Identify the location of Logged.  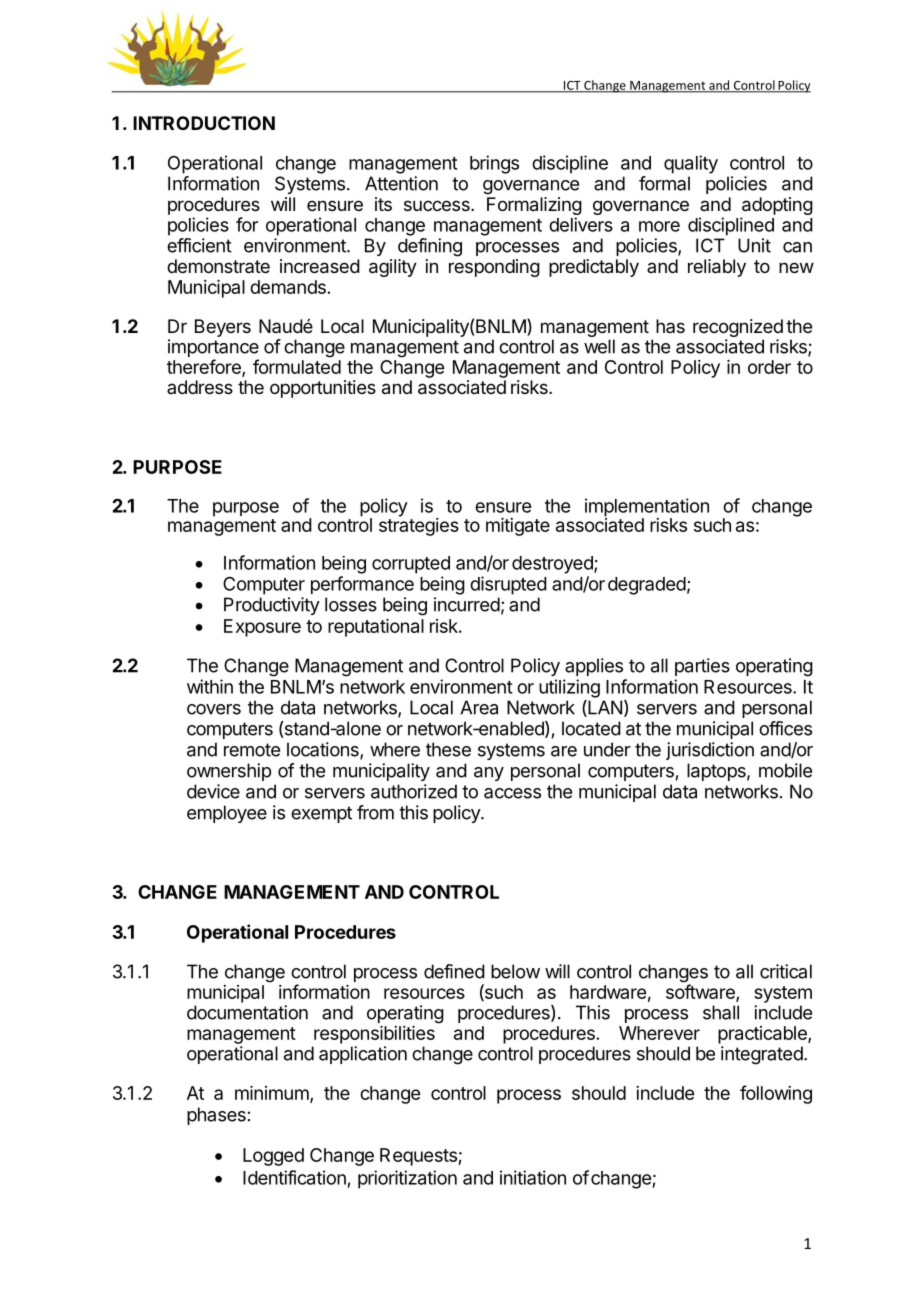
(273, 1157).
